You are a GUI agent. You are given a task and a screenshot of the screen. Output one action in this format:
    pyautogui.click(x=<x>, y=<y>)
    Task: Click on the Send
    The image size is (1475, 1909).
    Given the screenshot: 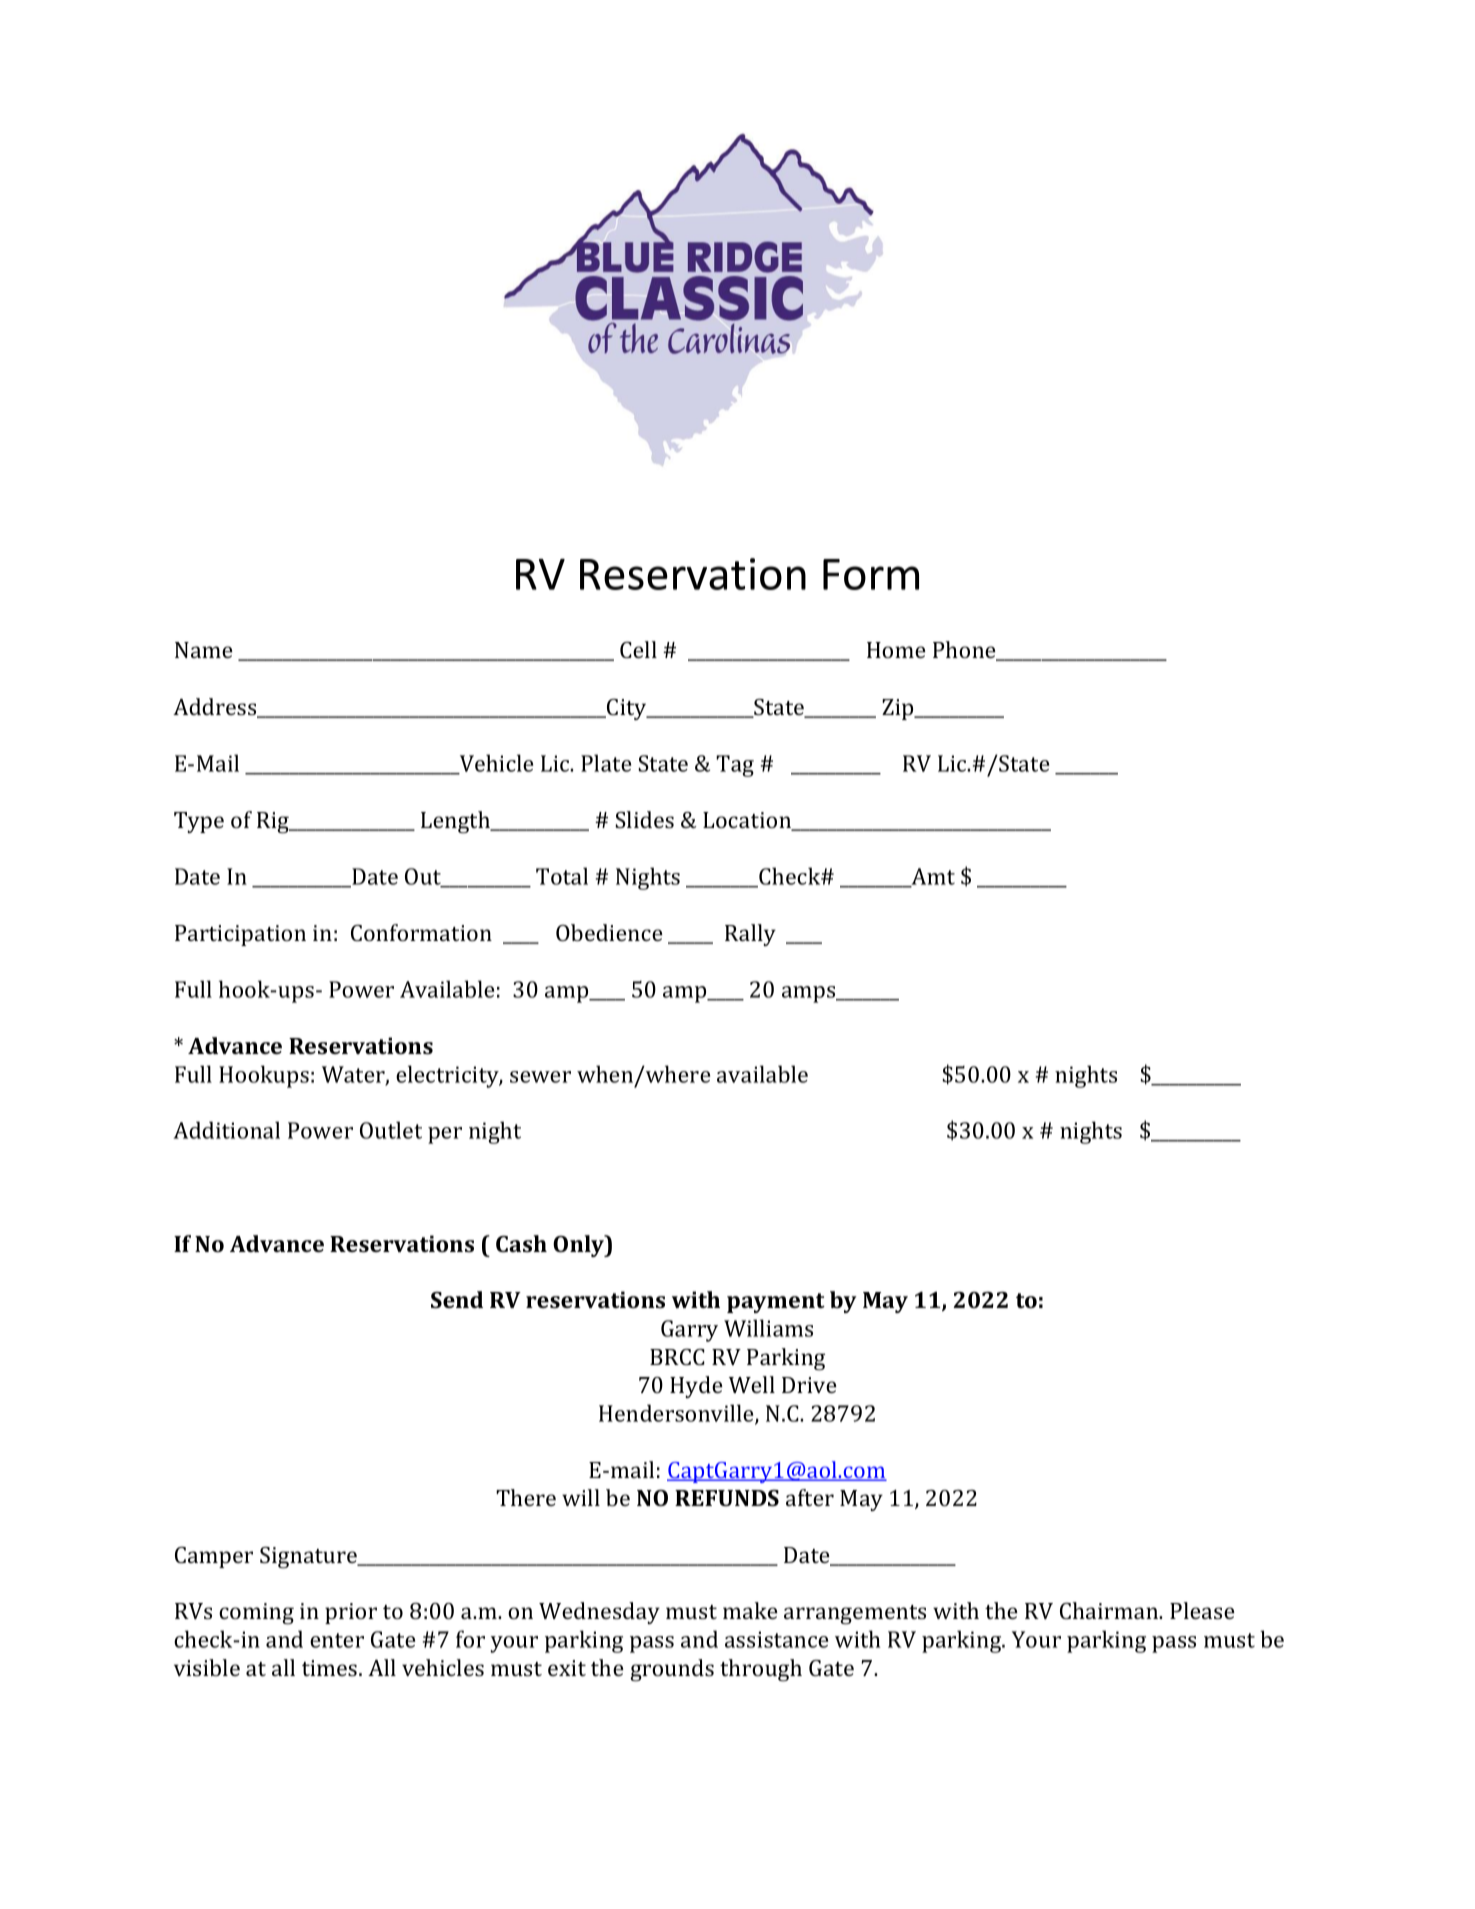 What is the action you would take?
    pyautogui.click(x=457, y=1299)
